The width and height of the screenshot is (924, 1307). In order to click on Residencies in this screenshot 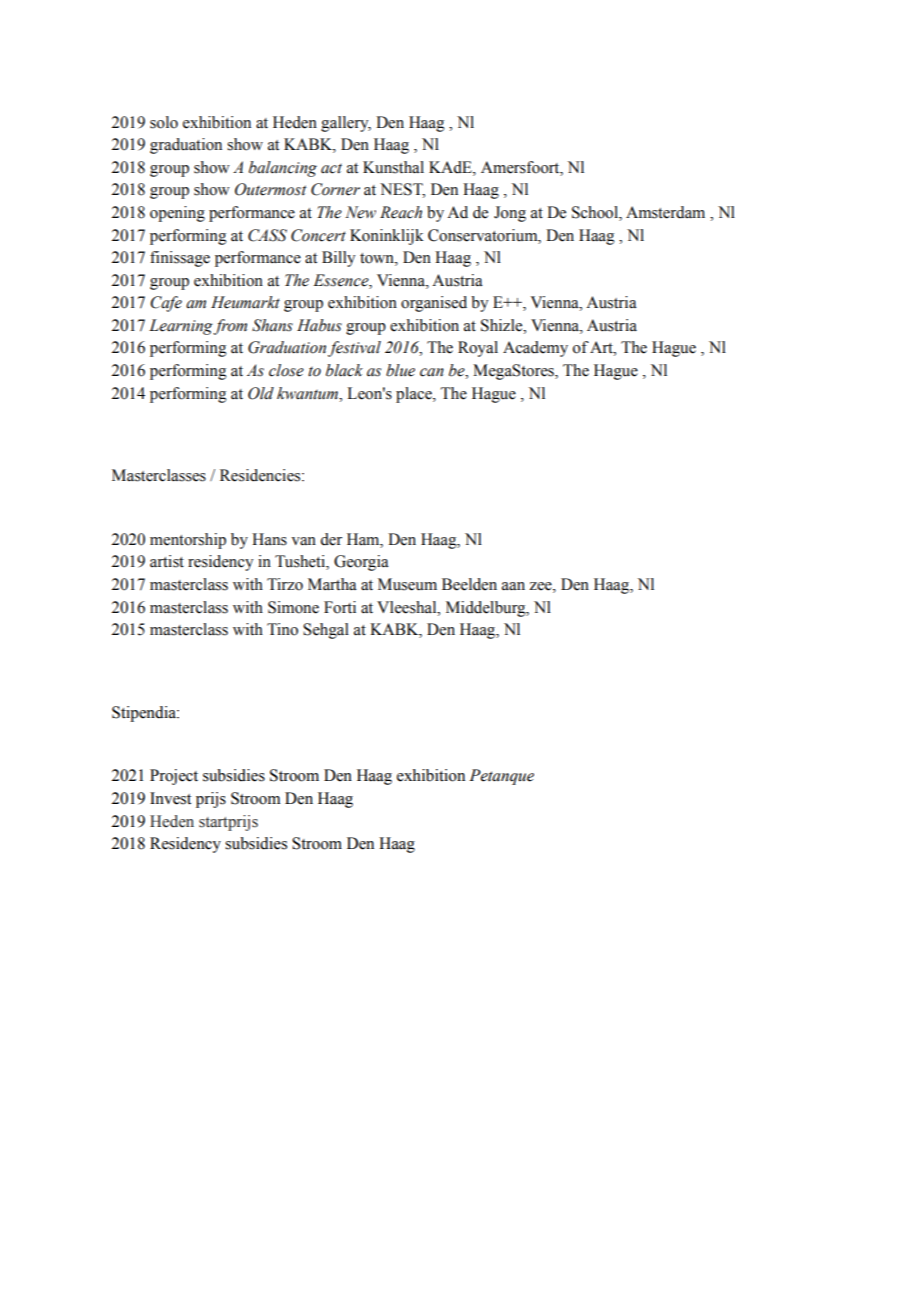, I will do `click(261, 475)`.
